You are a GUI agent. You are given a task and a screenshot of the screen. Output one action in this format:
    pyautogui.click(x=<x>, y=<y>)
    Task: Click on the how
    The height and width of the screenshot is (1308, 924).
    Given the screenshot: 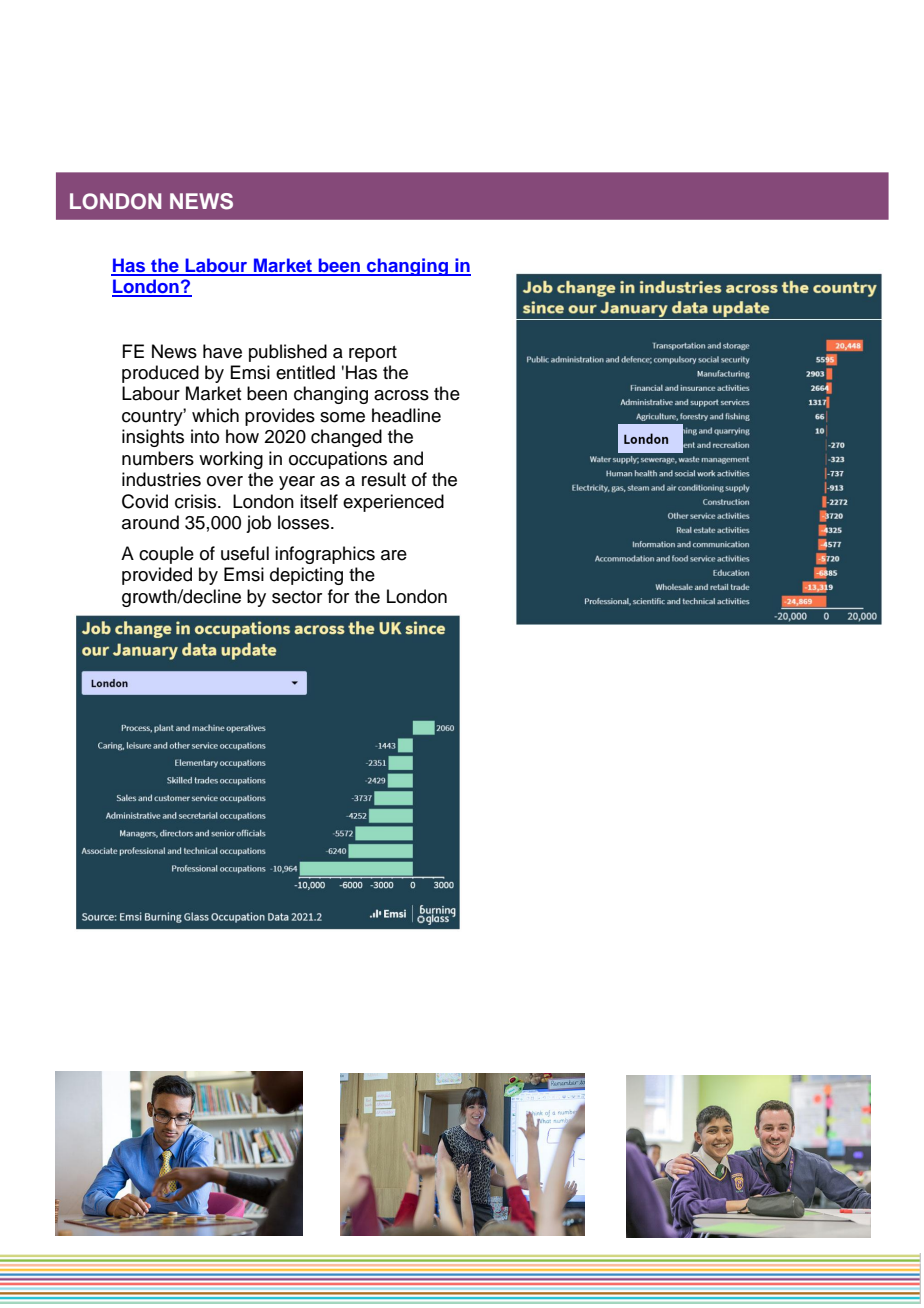 What is the action you would take?
    pyautogui.click(x=242, y=436)
